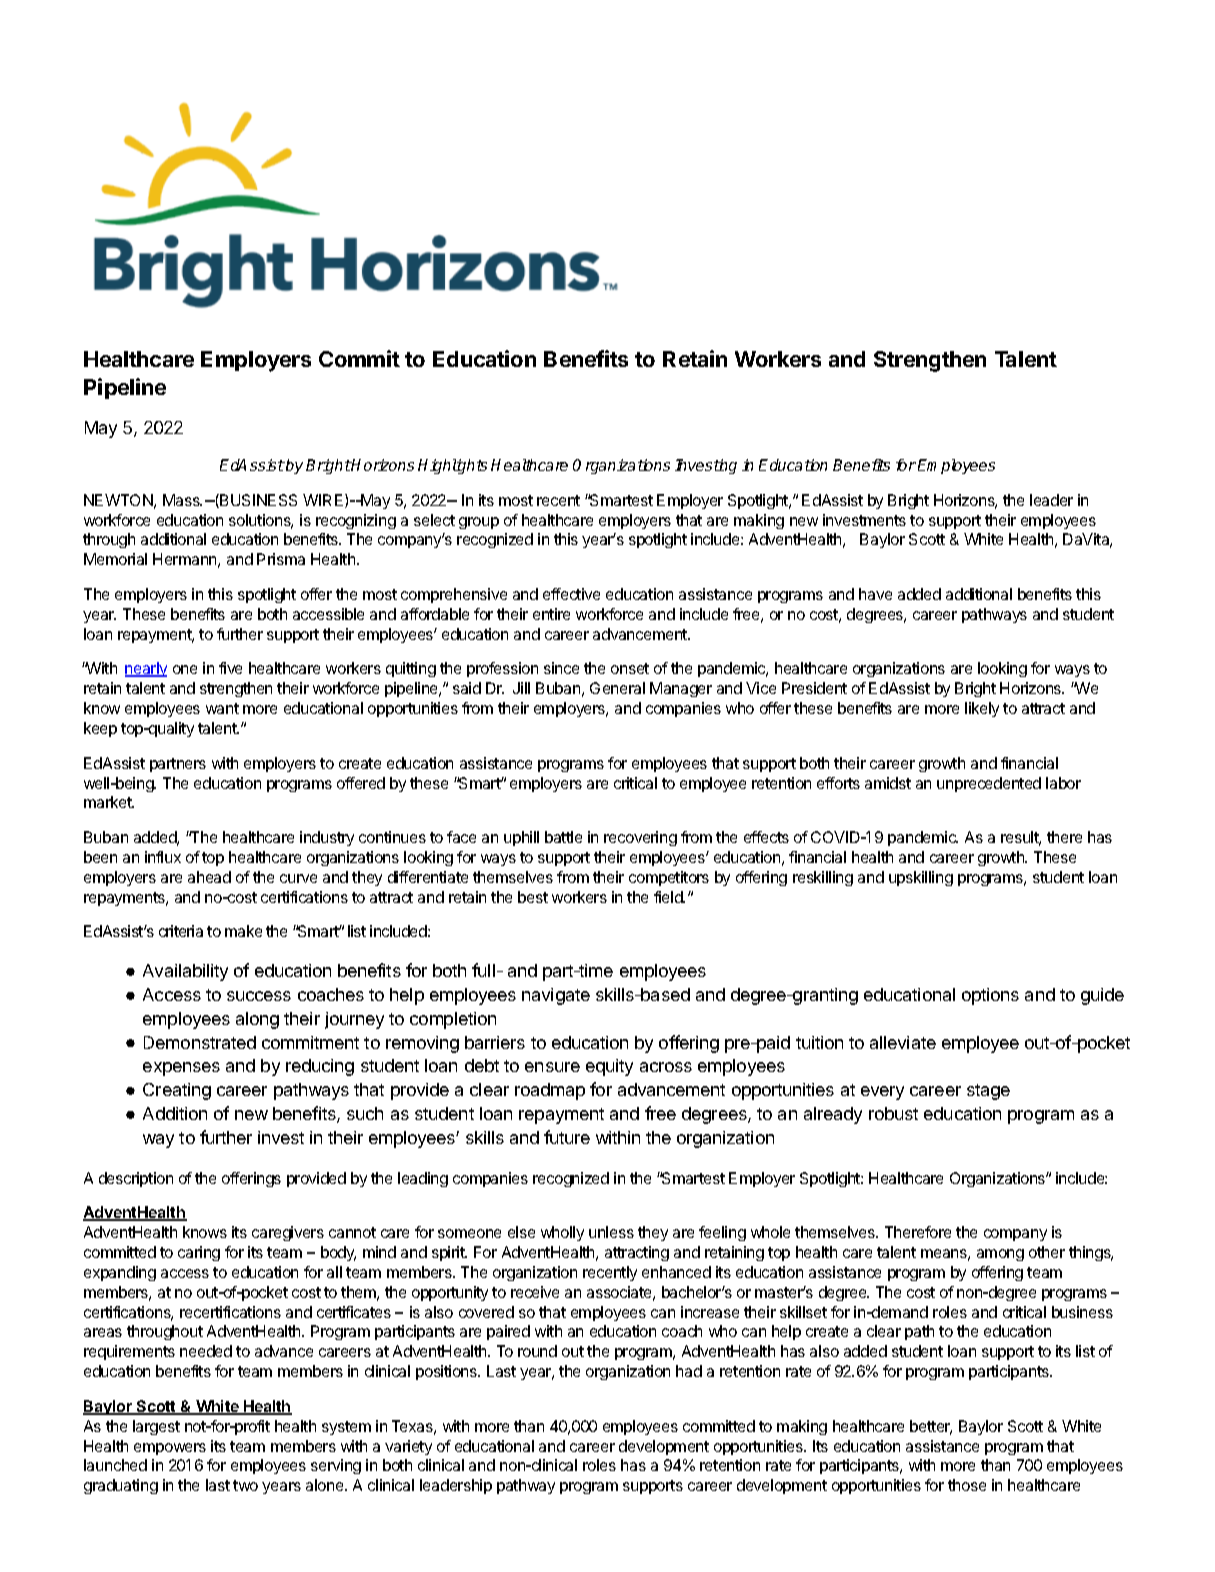 Image resolution: width=1215 pixels, height=1572 pixels. What do you see at coordinates (170, 1449) in the screenshot?
I see `empowers` at bounding box center [170, 1449].
